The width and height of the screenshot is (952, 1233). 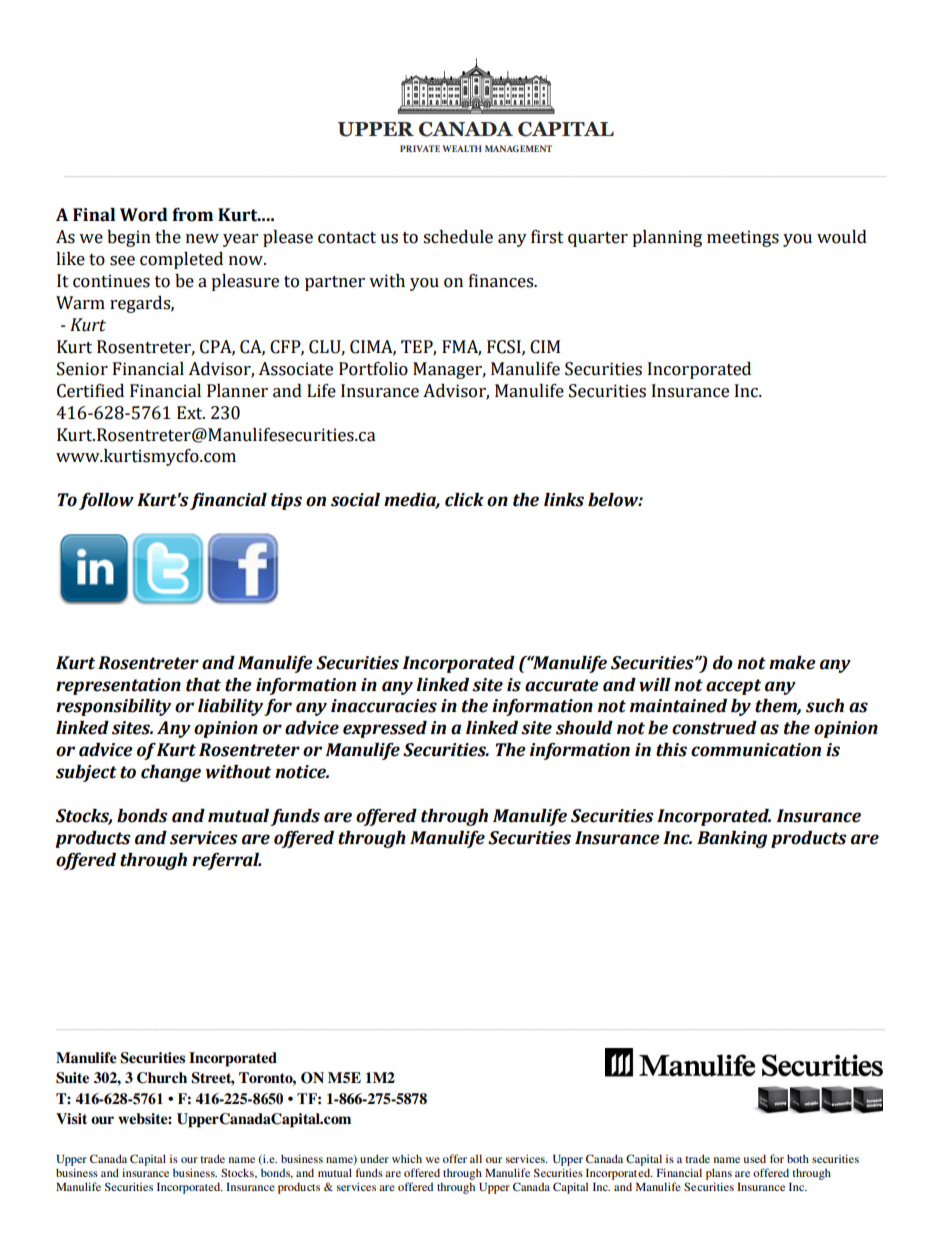 I want to click on WEALTH, so click(x=462, y=148).
